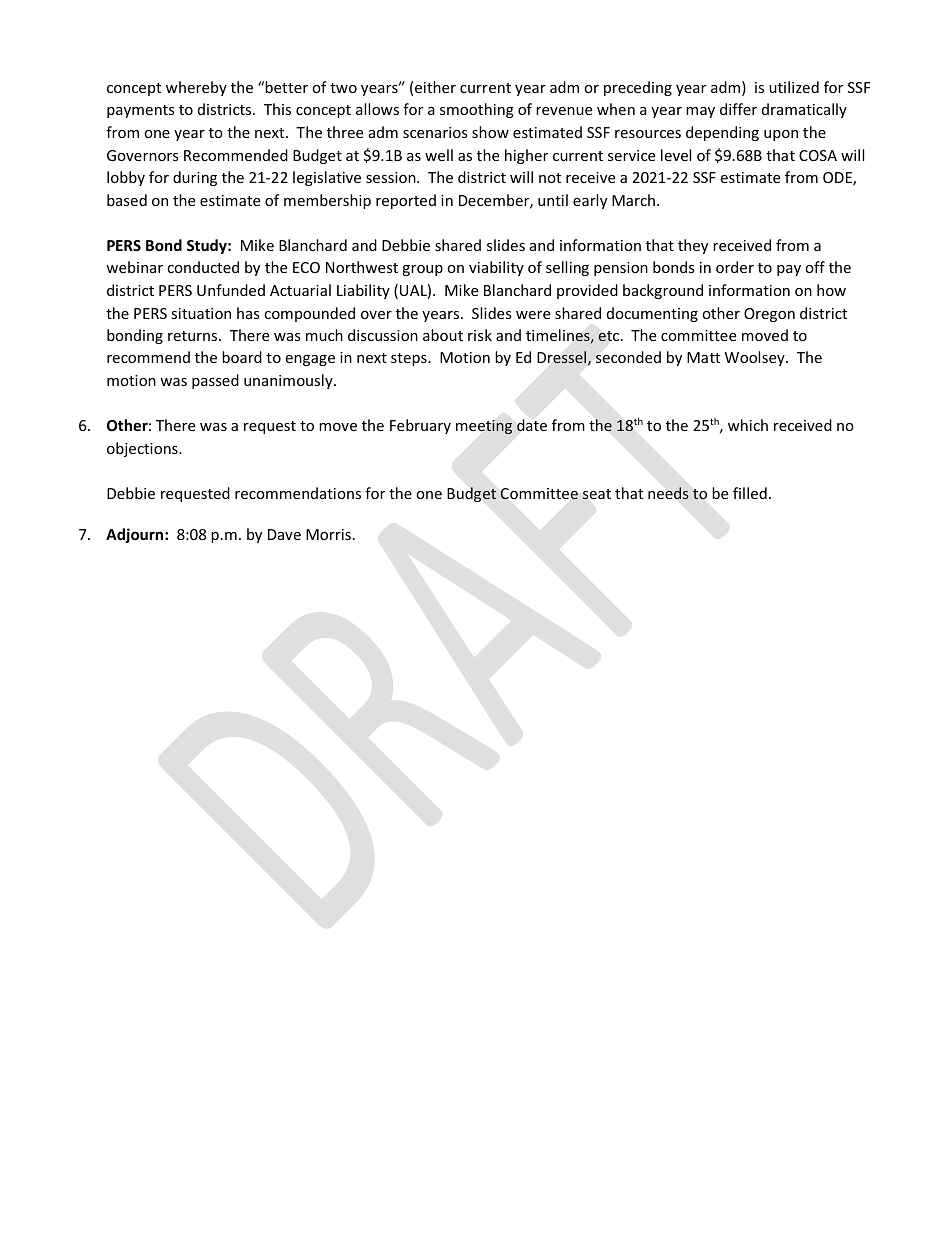 The image size is (952, 1233). What do you see at coordinates (406, 201) in the screenshot?
I see `reported` at bounding box center [406, 201].
